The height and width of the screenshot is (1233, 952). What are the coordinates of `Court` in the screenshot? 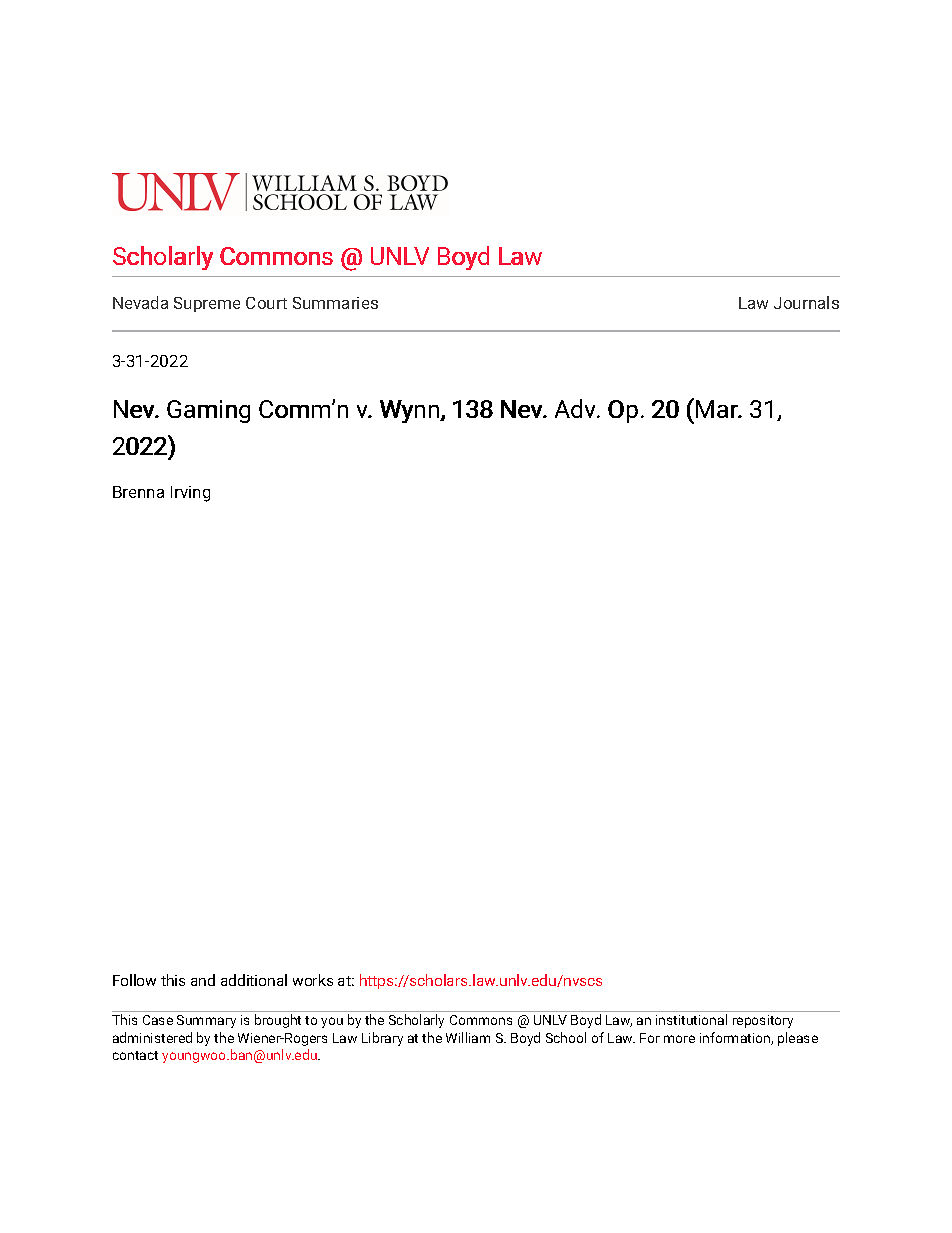 It's located at (266, 303).
